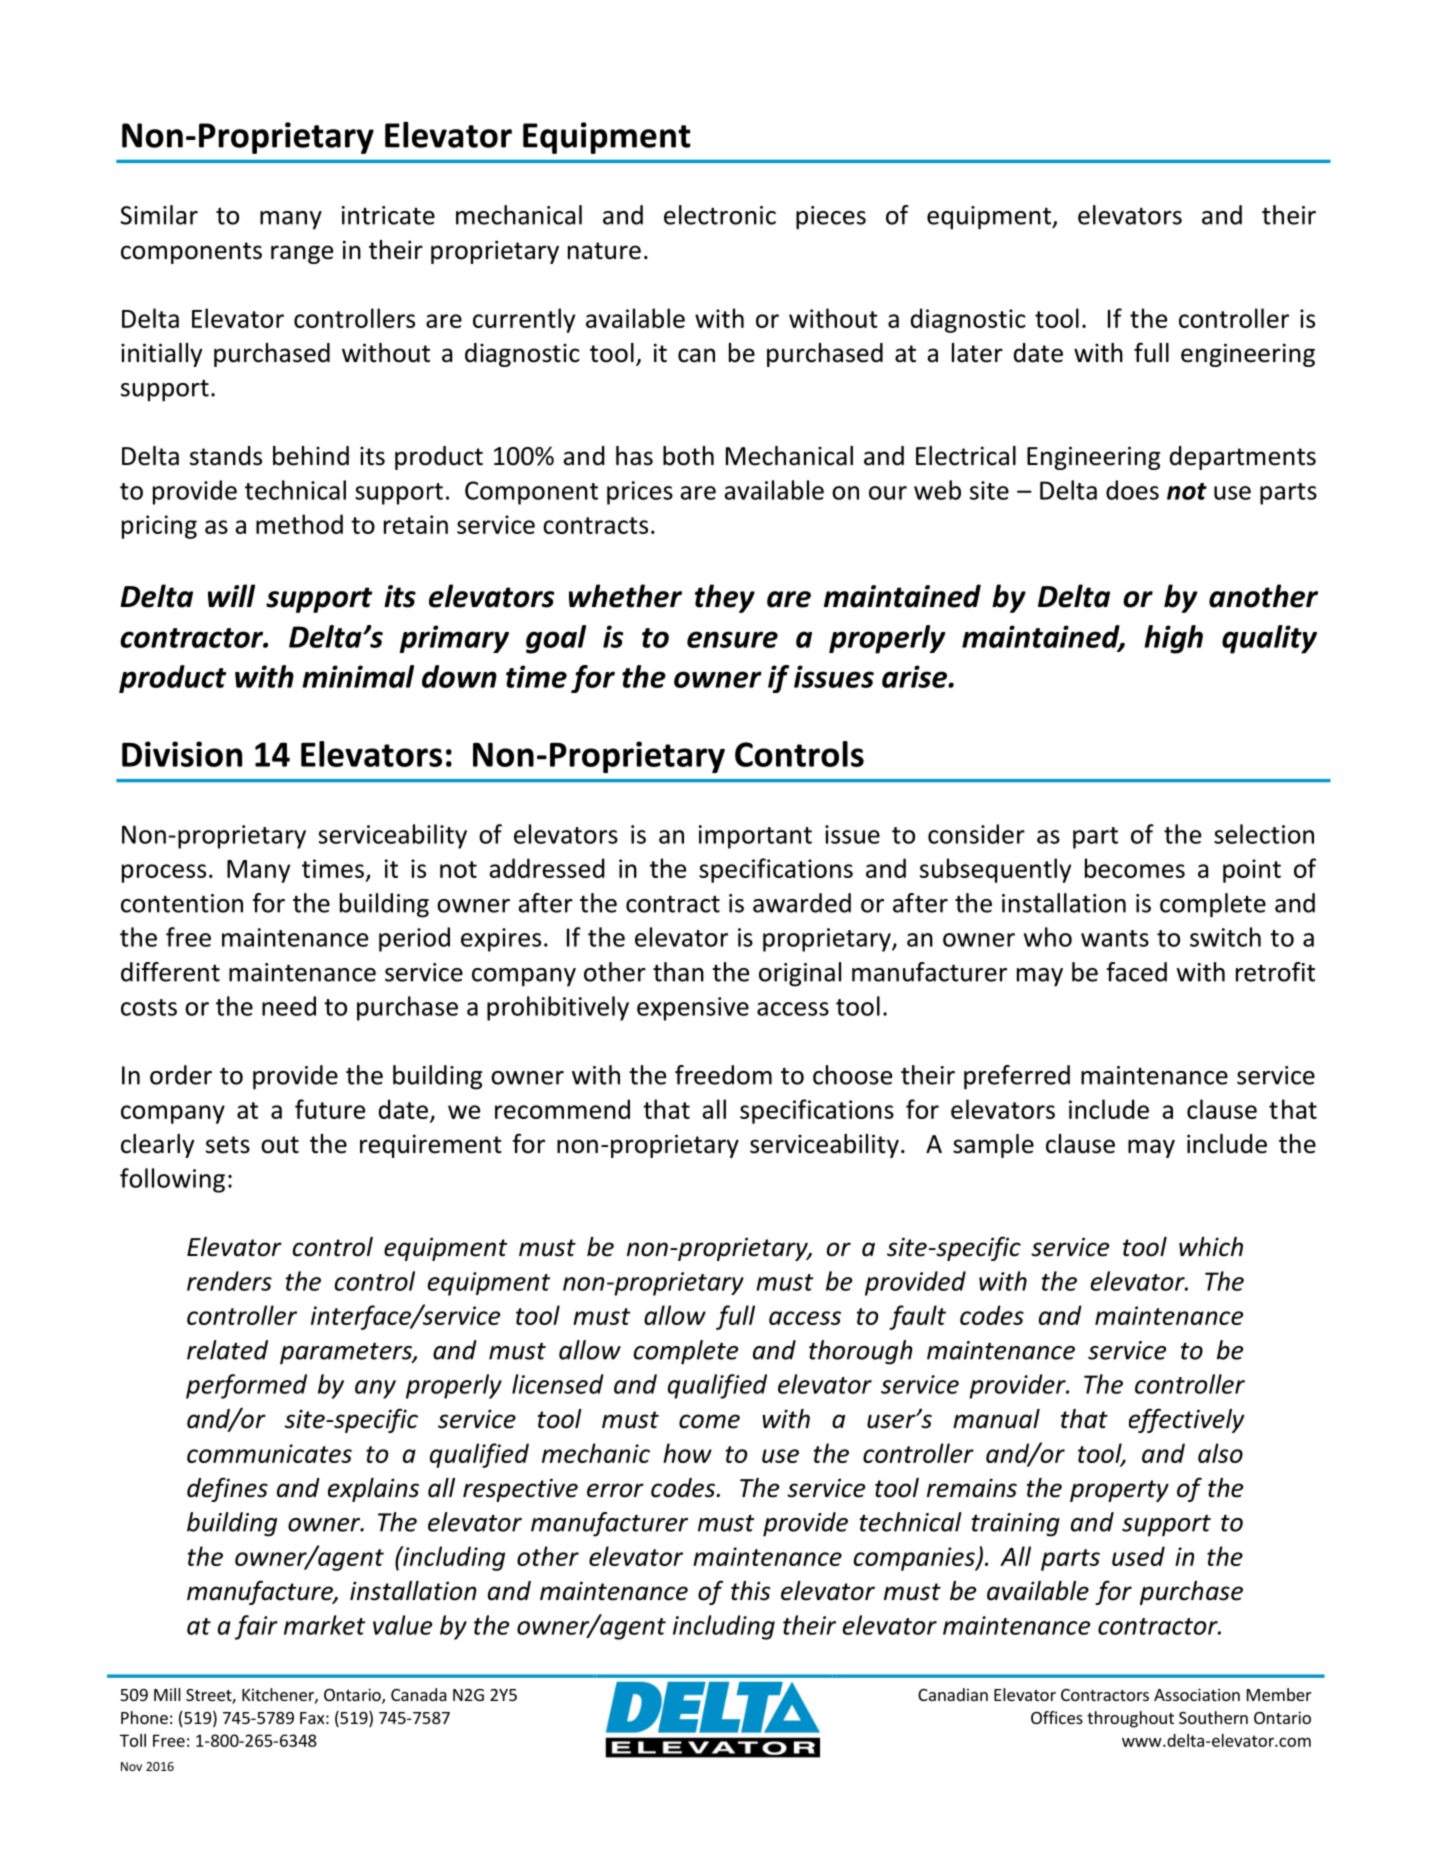 This image has height=1859, width=1437. What do you see at coordinates (993, 1146) in the image?
I see `sample` at bounding box center [993, 1146].
